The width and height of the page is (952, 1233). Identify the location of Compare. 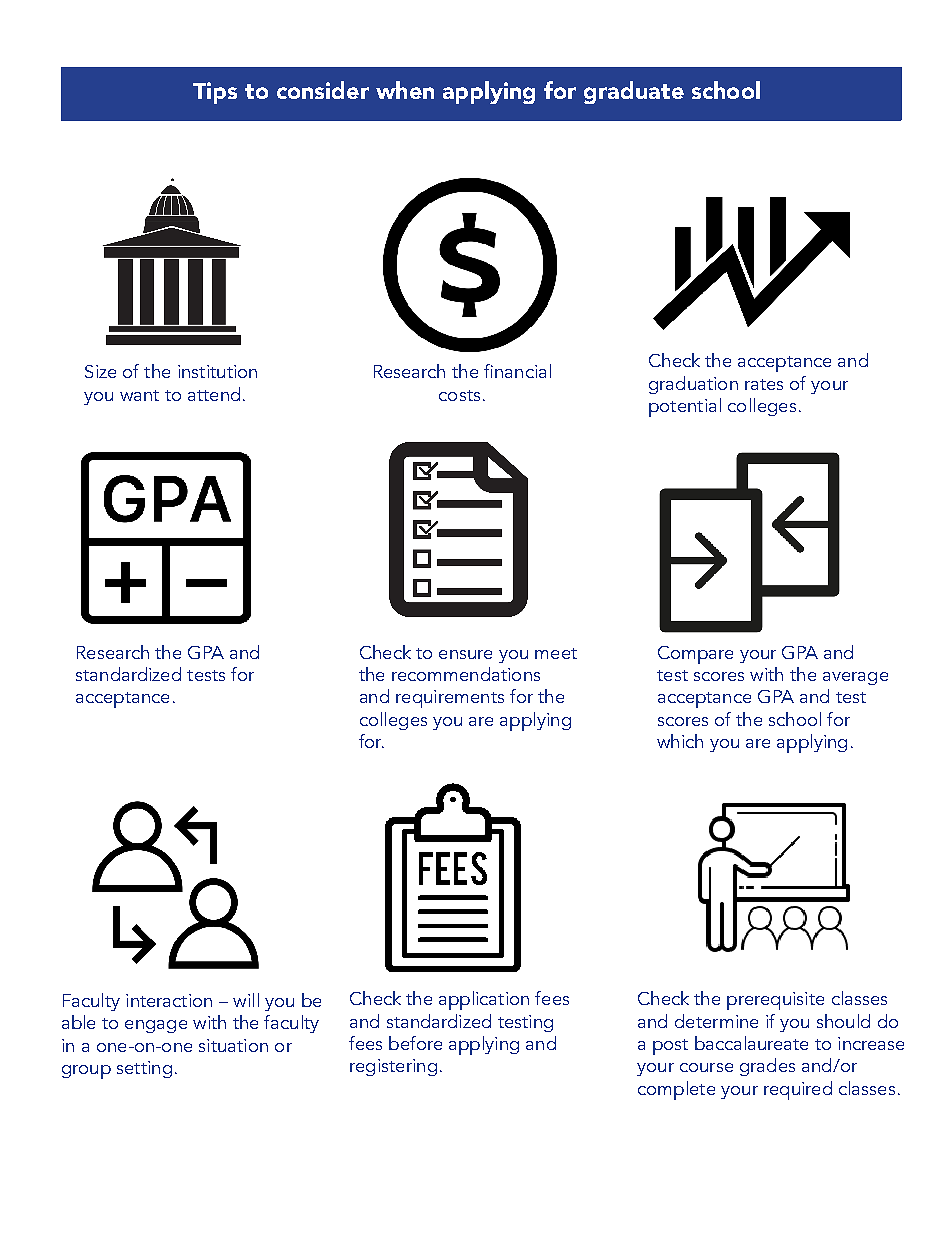
(695, 655).
